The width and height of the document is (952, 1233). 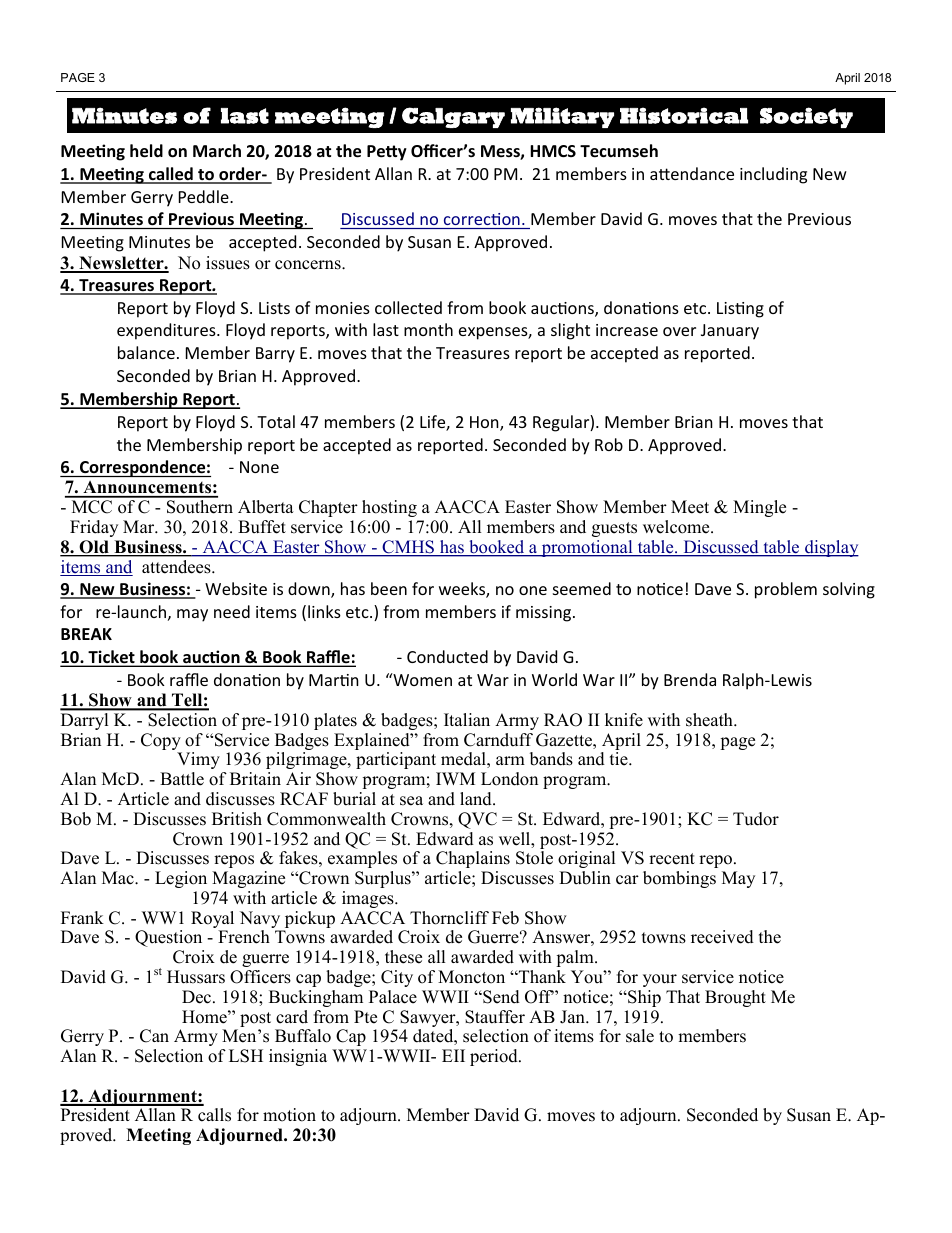 I want to click on problem, so click(x=786, y=590).
